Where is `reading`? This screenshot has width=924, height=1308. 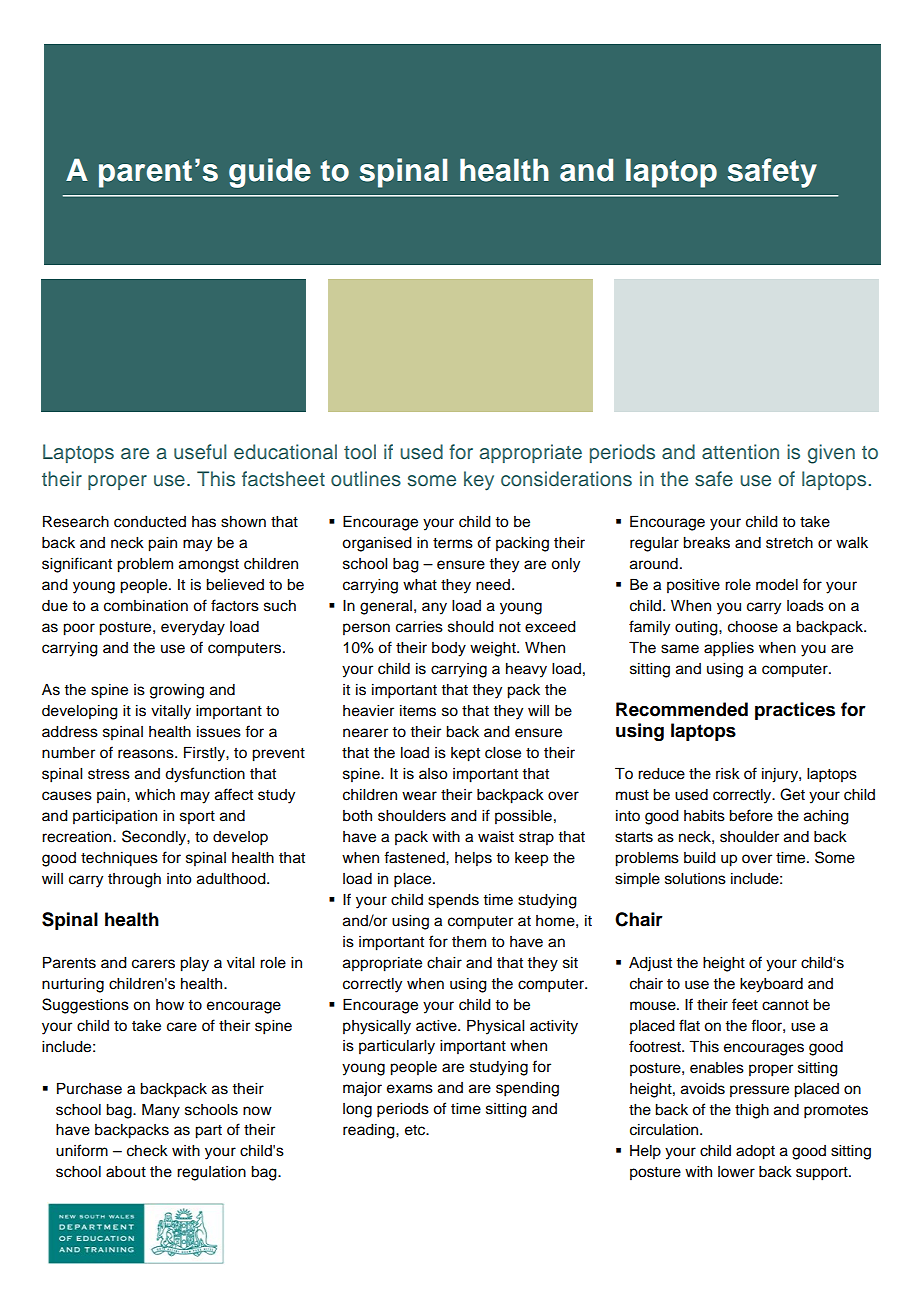 reading is located at coordinates (370, 1131).
